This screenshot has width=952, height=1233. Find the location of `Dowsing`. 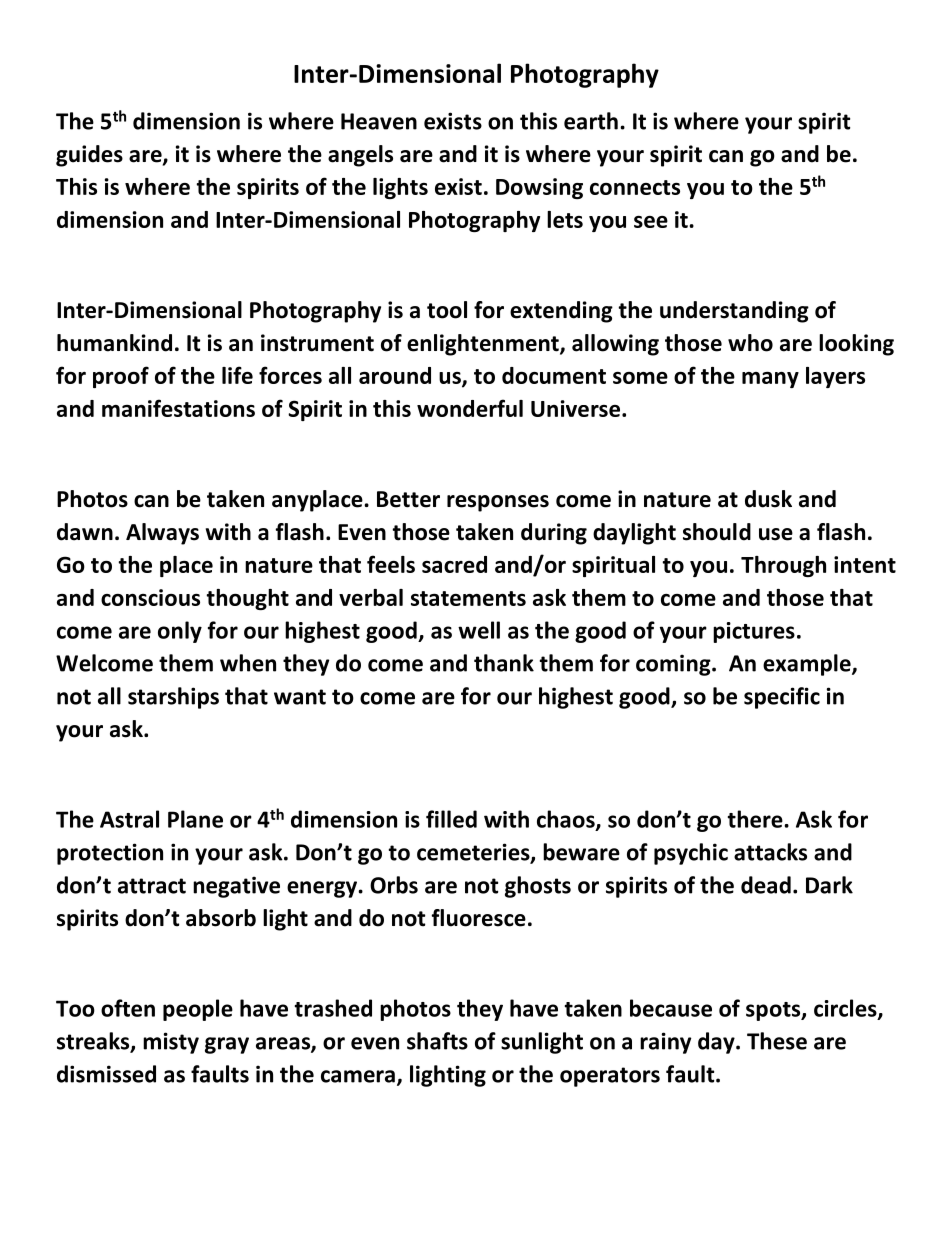

Dowsing is located at coordinates (539, 188).
